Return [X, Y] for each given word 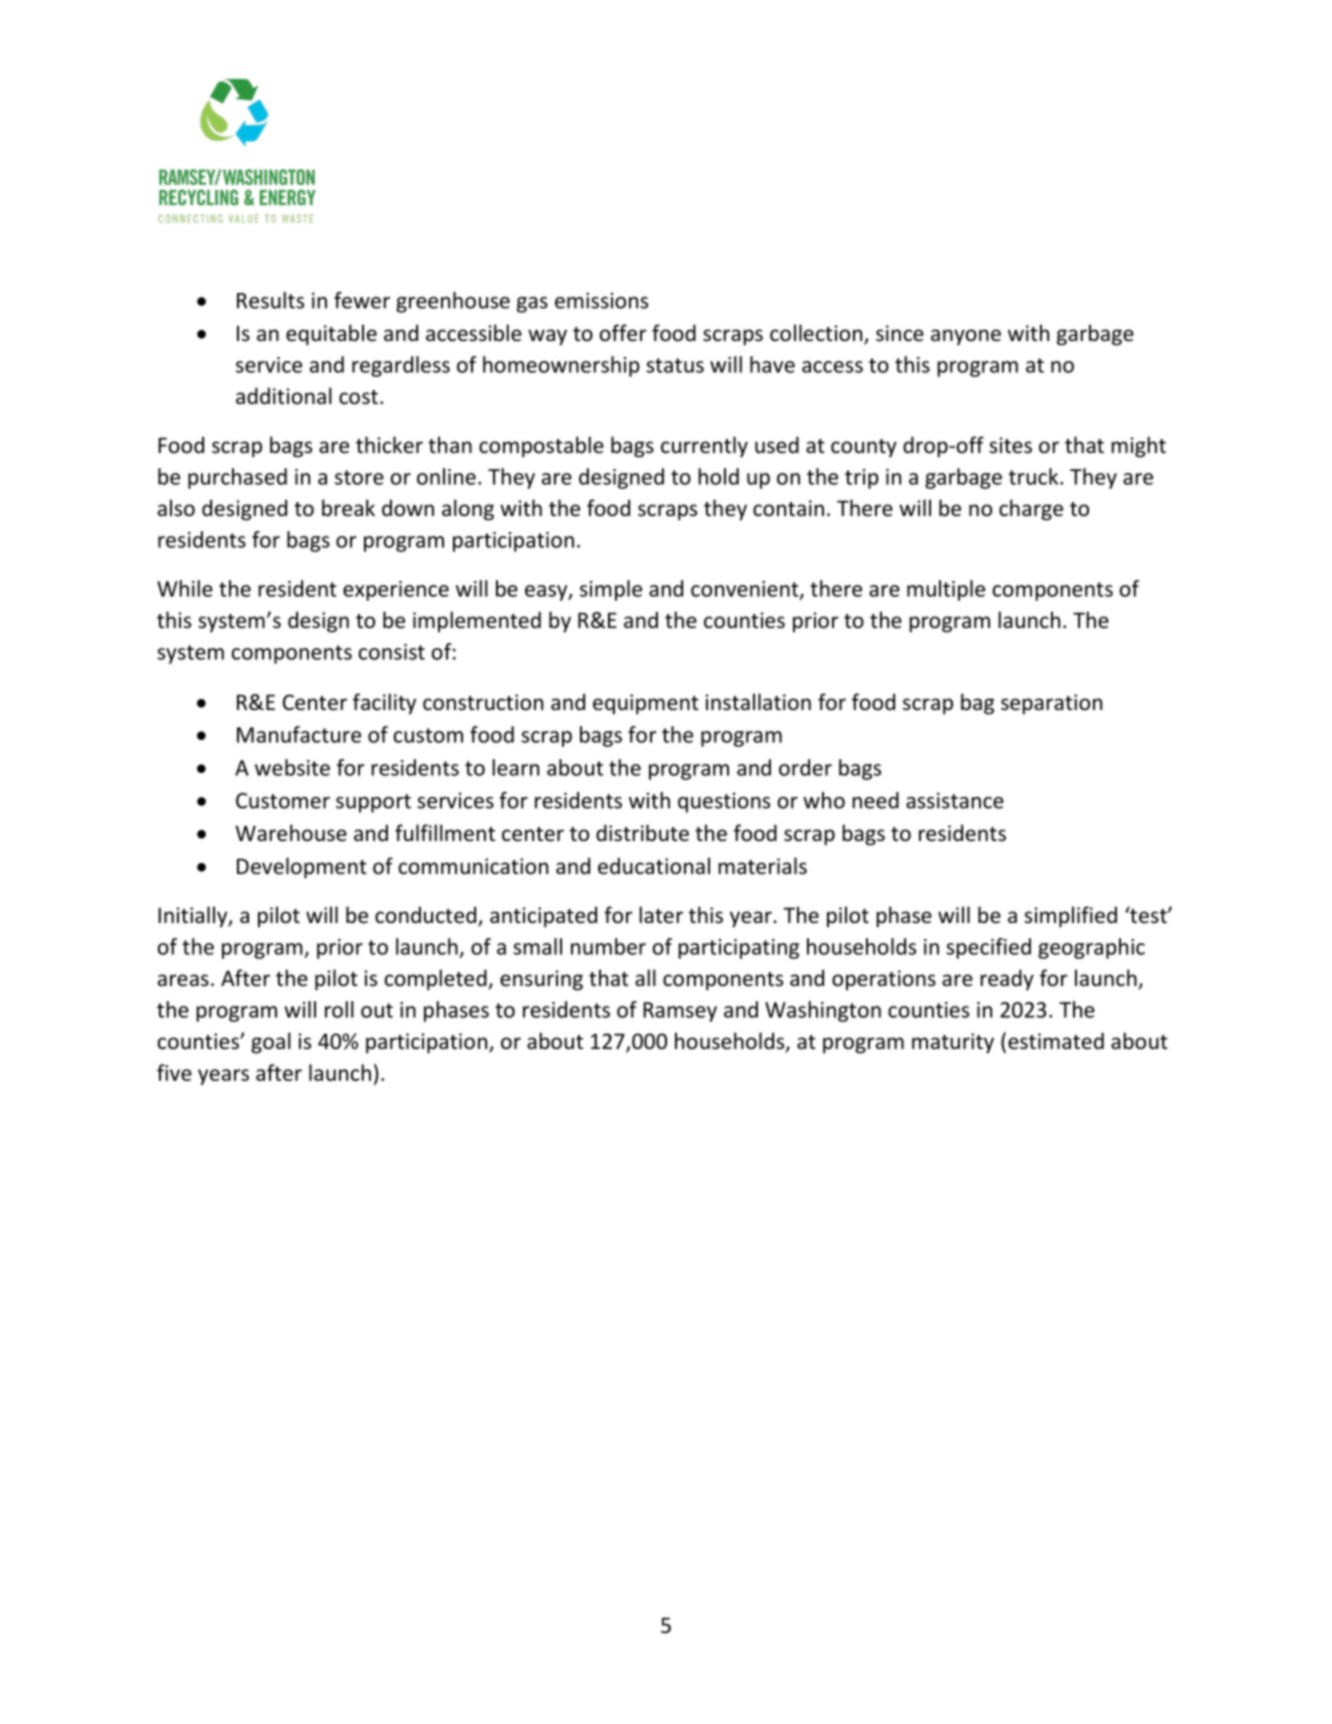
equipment [646, 704]
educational [654, 866]
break [348, 508]
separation [1051, 704]
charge [1031, 510]
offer [623, 333]
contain [788, 508]
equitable [331, 335]
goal [271, 1043]
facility [384, 704]
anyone [966, 337]
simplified [1070, 917]
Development [302, 868]
